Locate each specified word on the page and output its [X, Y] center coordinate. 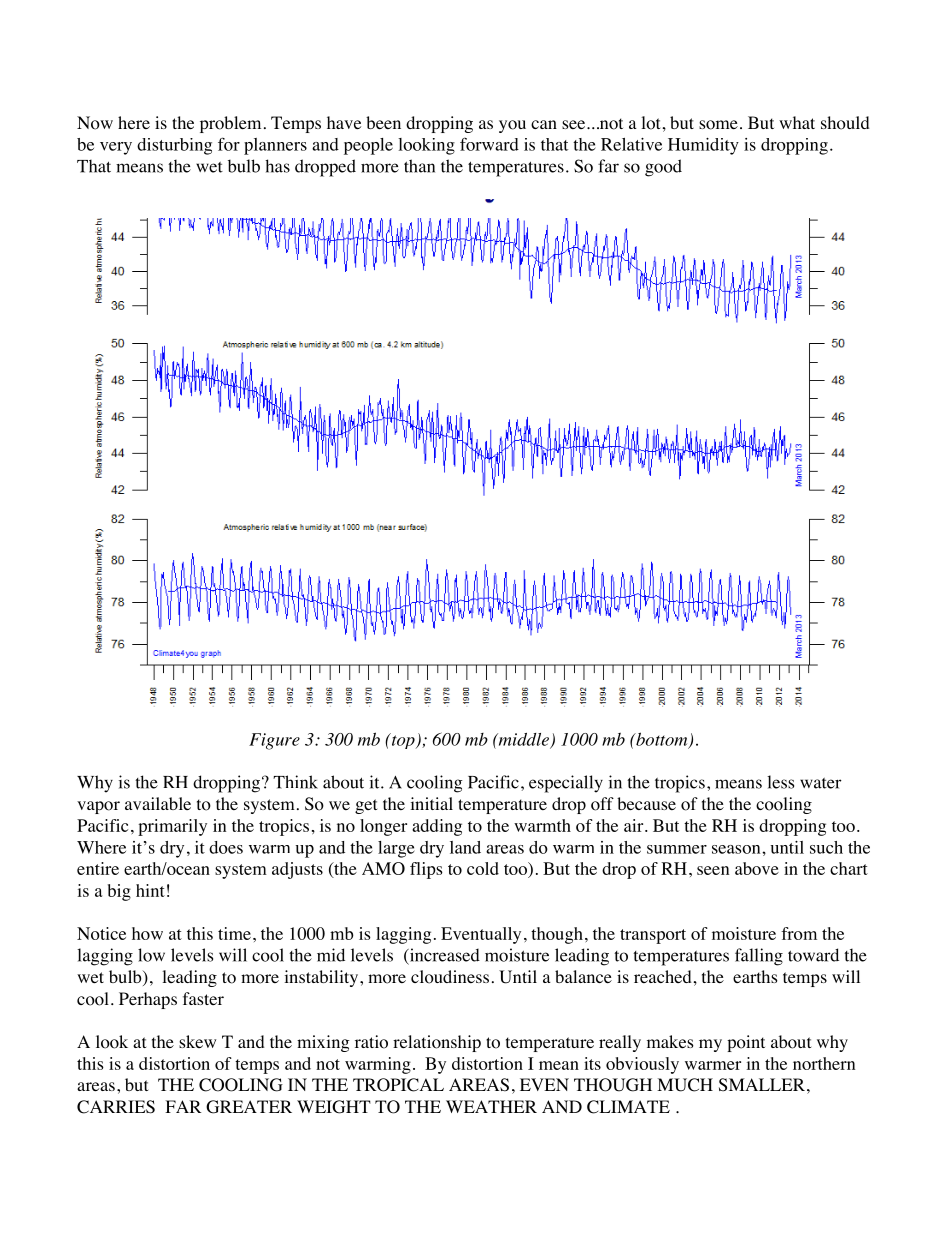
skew [197, 1041]
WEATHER [491, 1106]
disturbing [174, 146]
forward [489, 144]
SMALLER [762, 1085]
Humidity [703, 146]
